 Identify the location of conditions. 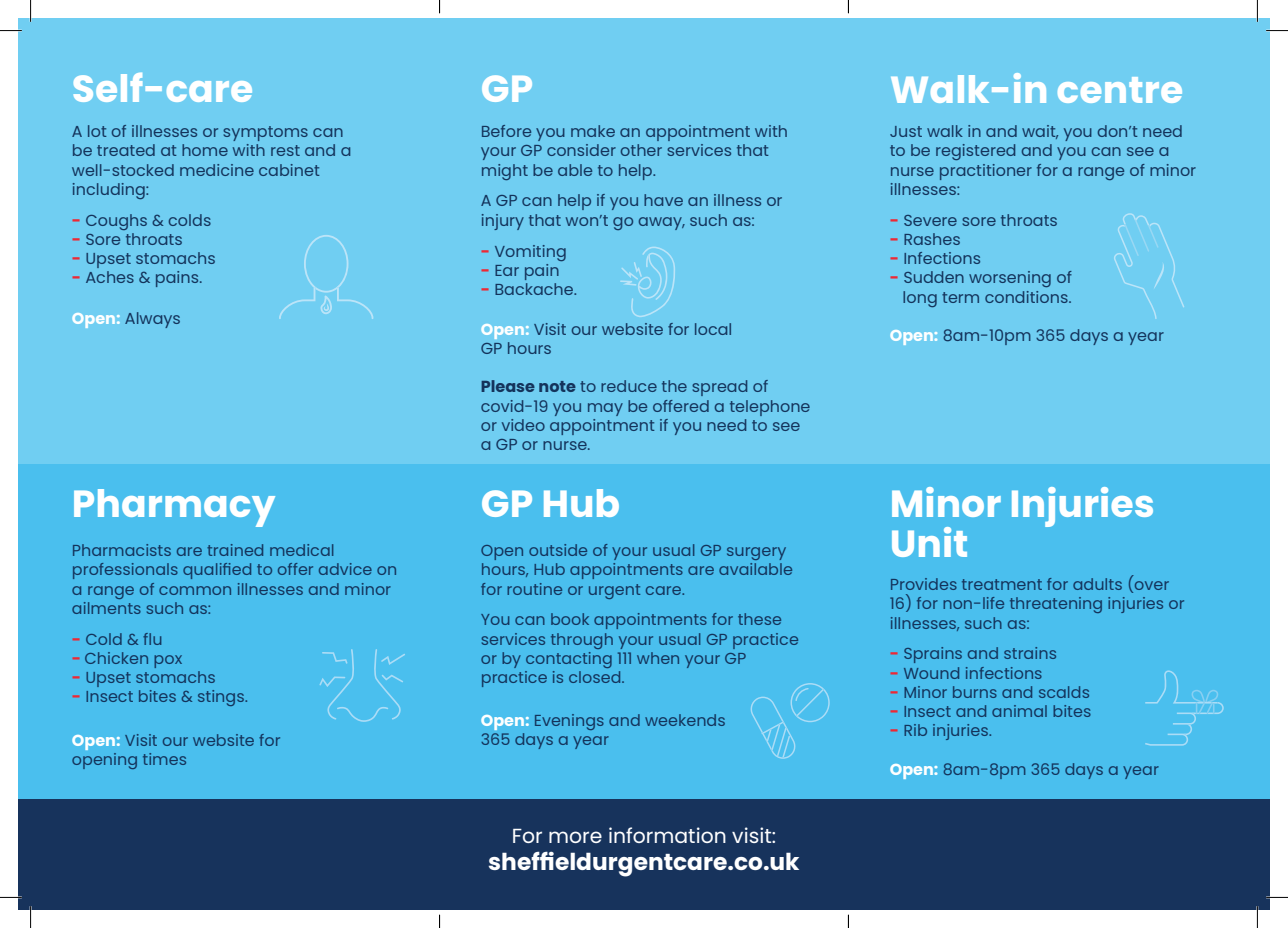
(1027, 297).
